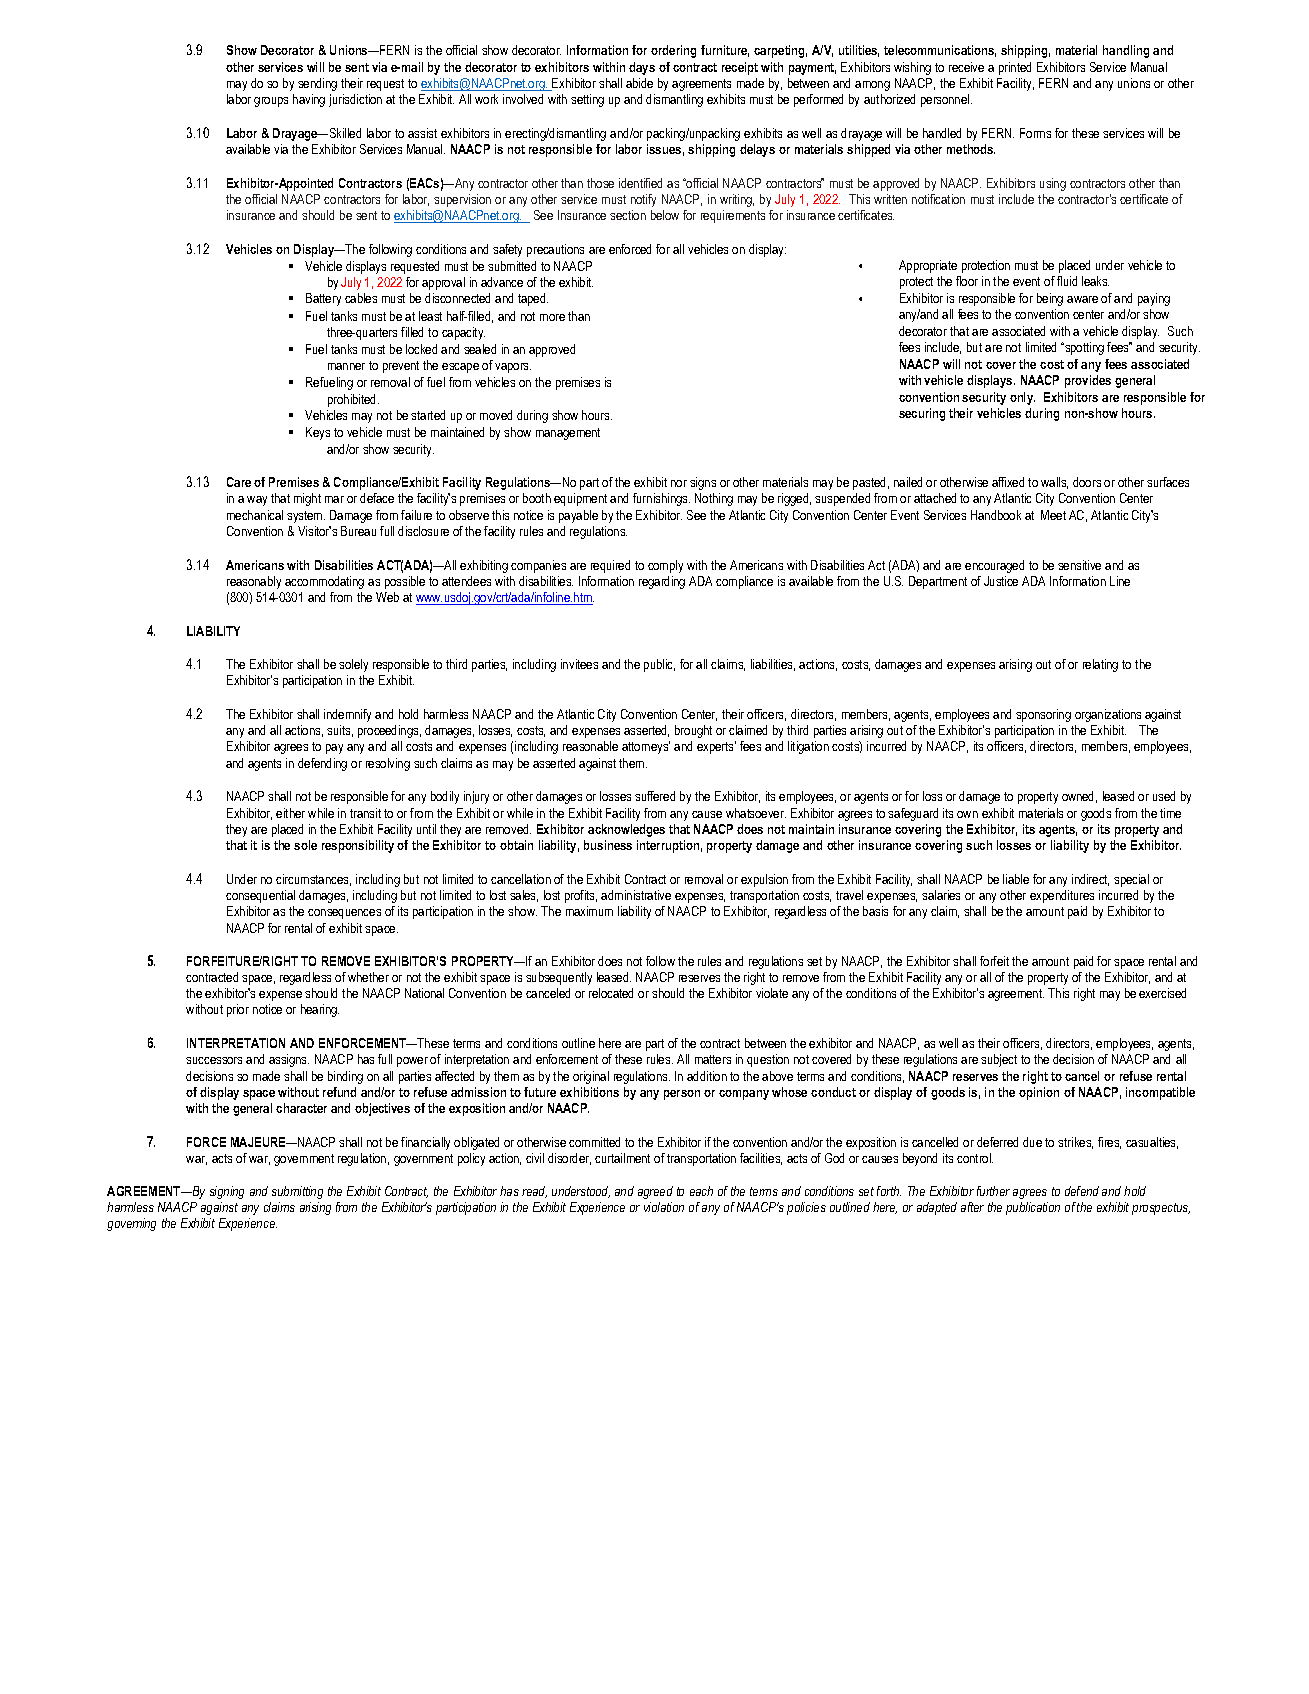 The image size is (1309, 1694). I want to click on manner, so click(346, 366).
